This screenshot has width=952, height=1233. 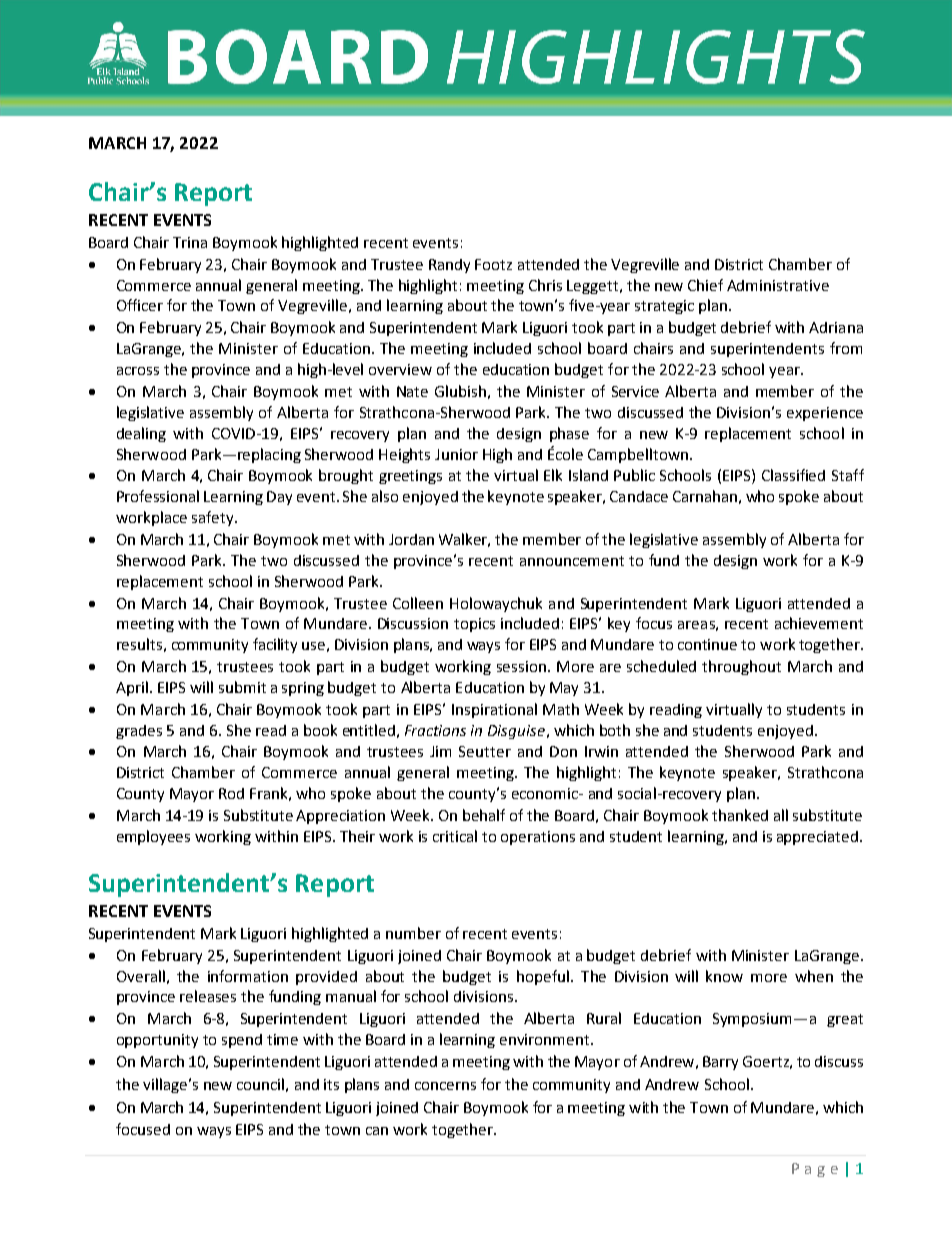 I want to click on Barry, so click(x=720, y=1063).
